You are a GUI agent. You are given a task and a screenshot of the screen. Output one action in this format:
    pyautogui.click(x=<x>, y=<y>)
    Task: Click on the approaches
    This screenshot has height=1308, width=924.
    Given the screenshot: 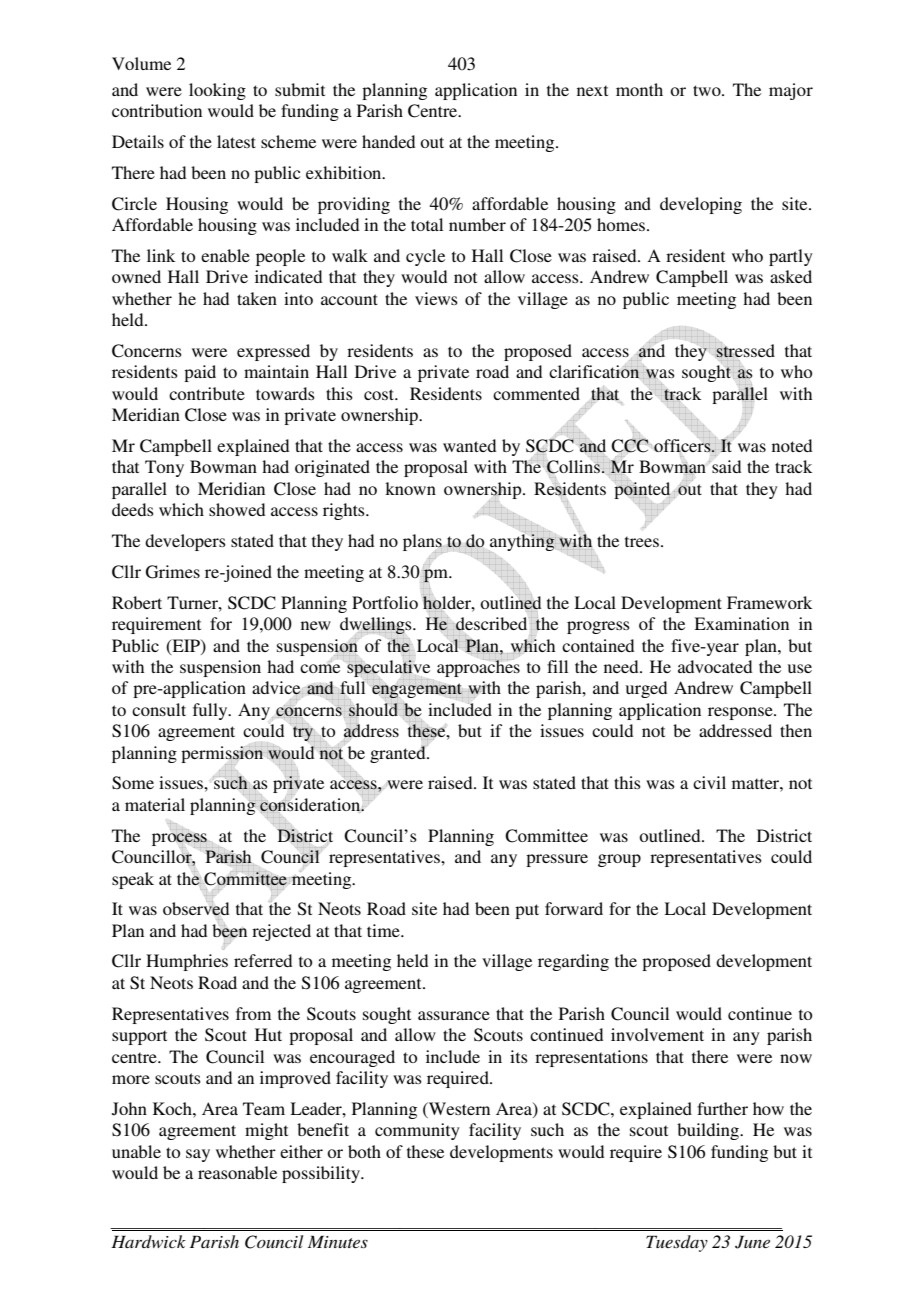 What is the action you would take?
    pyautogui.click(x=478, y=668)
